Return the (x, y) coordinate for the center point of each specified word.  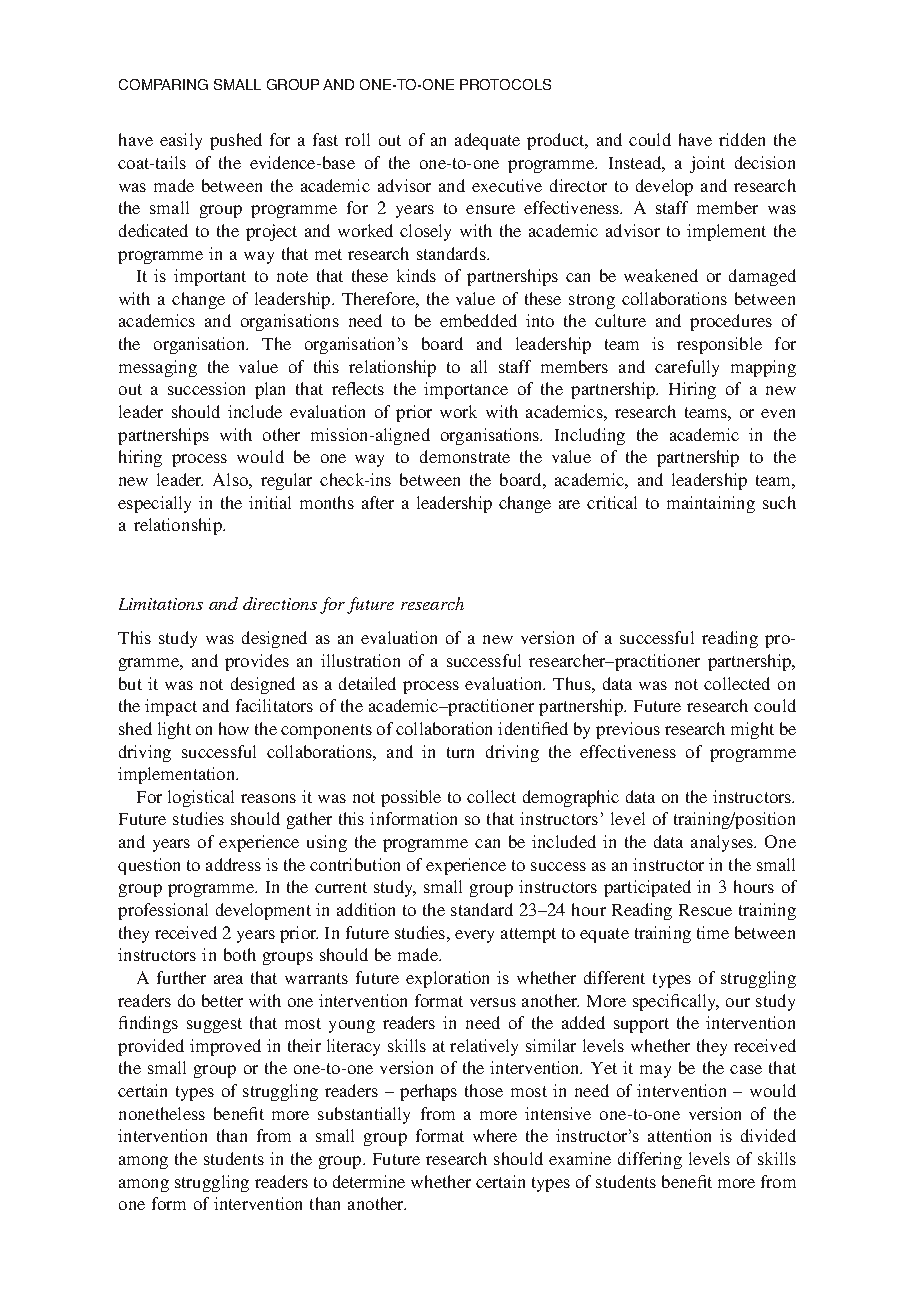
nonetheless (162, 1113)
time (713, 932)
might (752, 730)
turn (460, 752)
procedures (731, 322)
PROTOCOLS (505, 84)
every (474, 936)
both (240, 954)
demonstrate (465, 456)
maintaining (711, 504)
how (234, 728)
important (210, 277)
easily (181, 141)
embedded (478, 320)
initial (270, 502)
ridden (742, 139)
